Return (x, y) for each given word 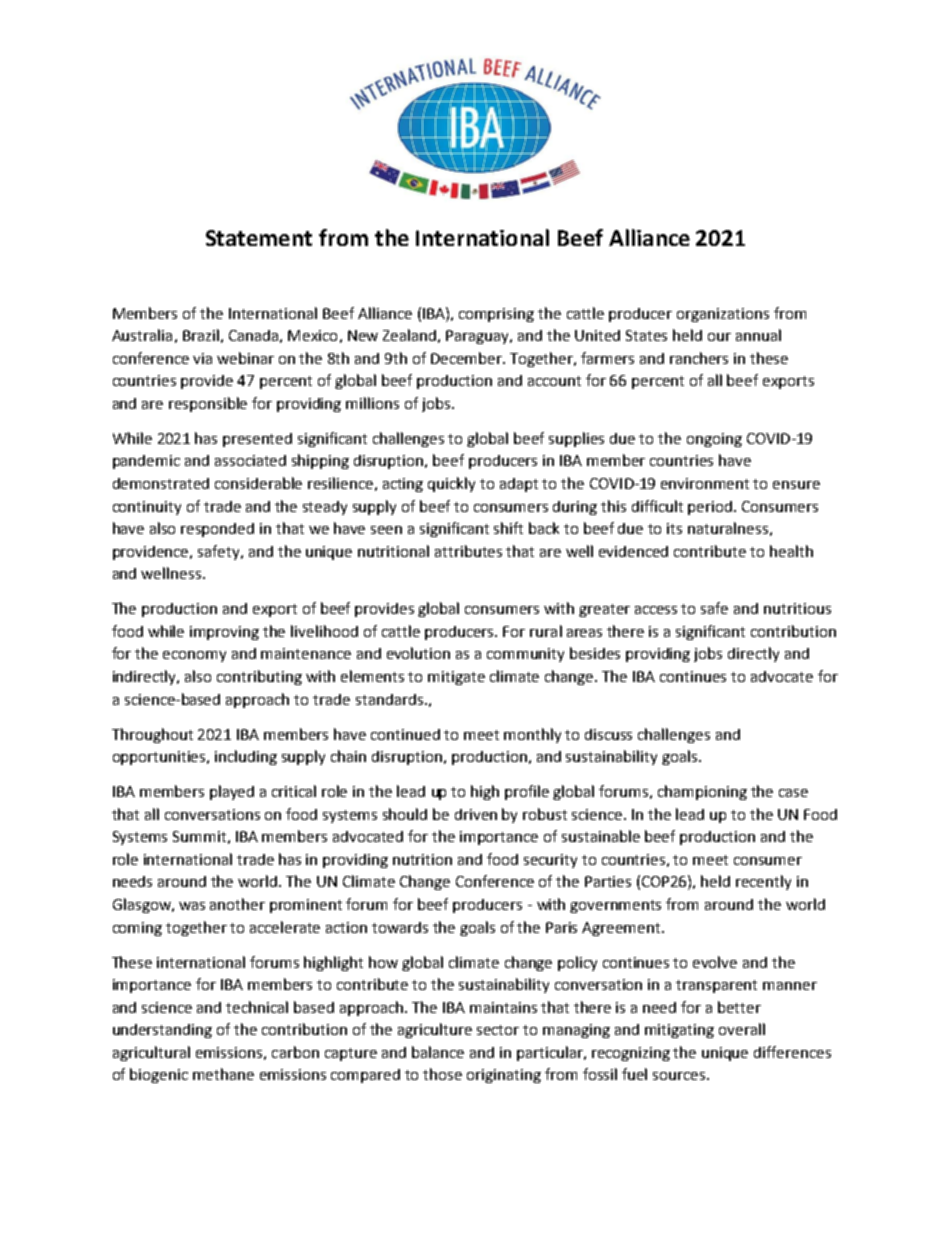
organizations (723, 315)
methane (223, 1074)
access (656, 610)
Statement (259, 238)
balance (438, 1052)
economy (194, 656)
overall (742, 1029)
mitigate (456, 678)
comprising (496, 315)
